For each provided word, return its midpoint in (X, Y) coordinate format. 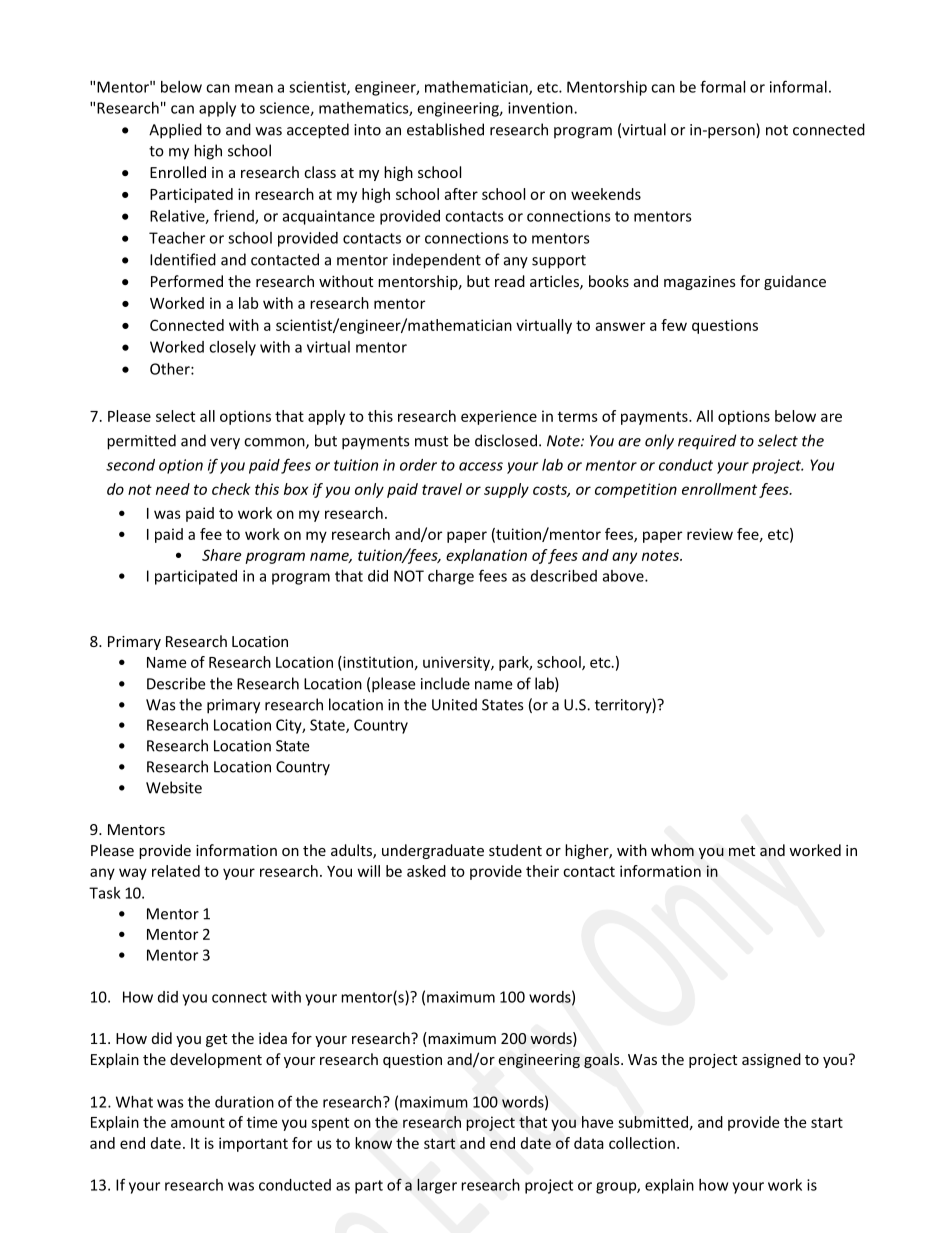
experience (499, 417)
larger (437, 1186)
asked (426, 871)
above (624, 576)
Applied (175, 131)
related (176, 871)
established (445, 129)
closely (232, 348)
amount (198, 1122)
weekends (606, 194)
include (445, 683)
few (674, 325)
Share (222, 555)
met (742, 851)
